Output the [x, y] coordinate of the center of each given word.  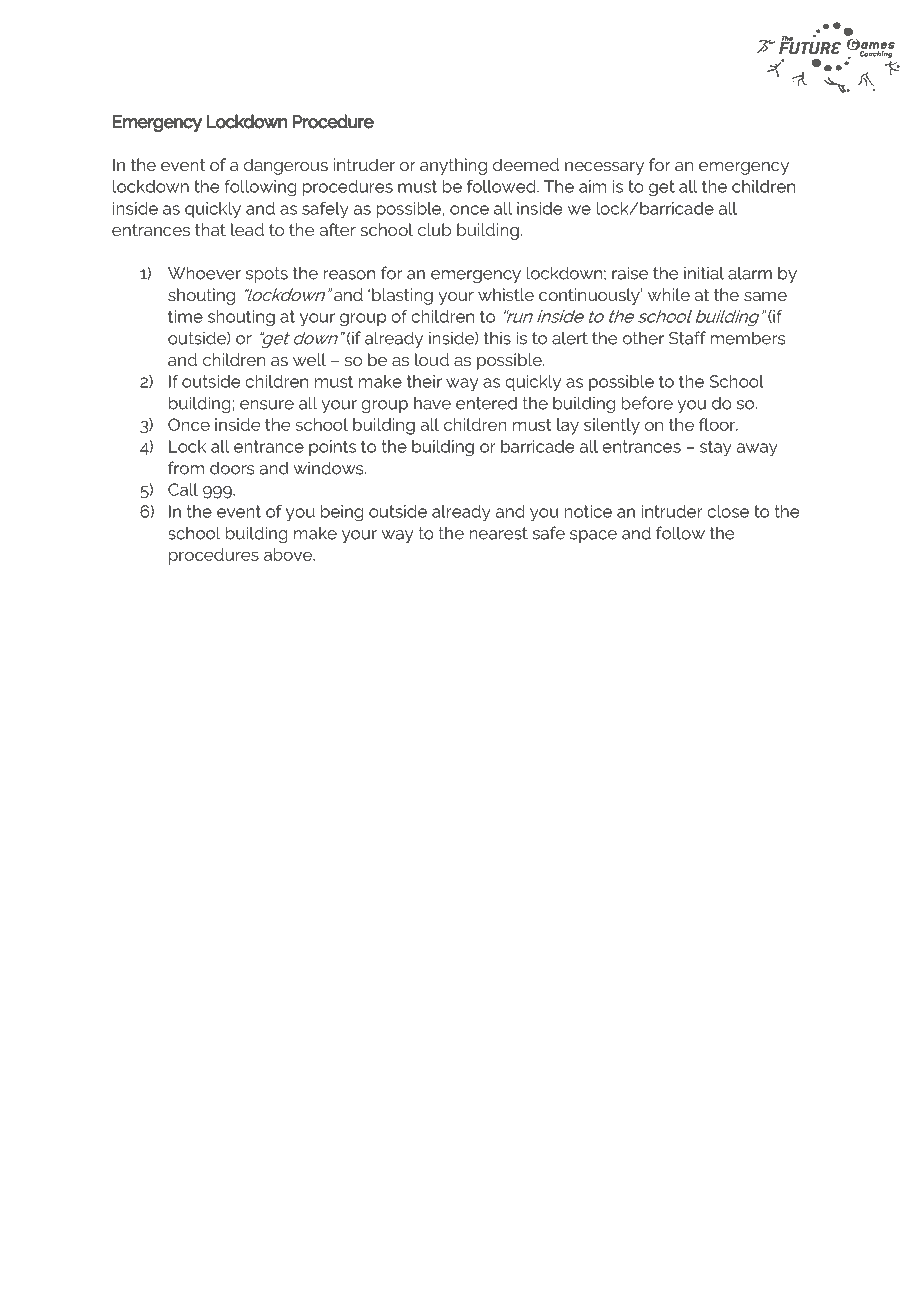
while [669, 294]
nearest [498, 533]
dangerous [286, 166]
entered [486, 403]
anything [453, 166]
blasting [402, 296]
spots [267, 275]
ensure [267, 405]
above [289, 554]
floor [718, 424]
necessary [604, 168]
